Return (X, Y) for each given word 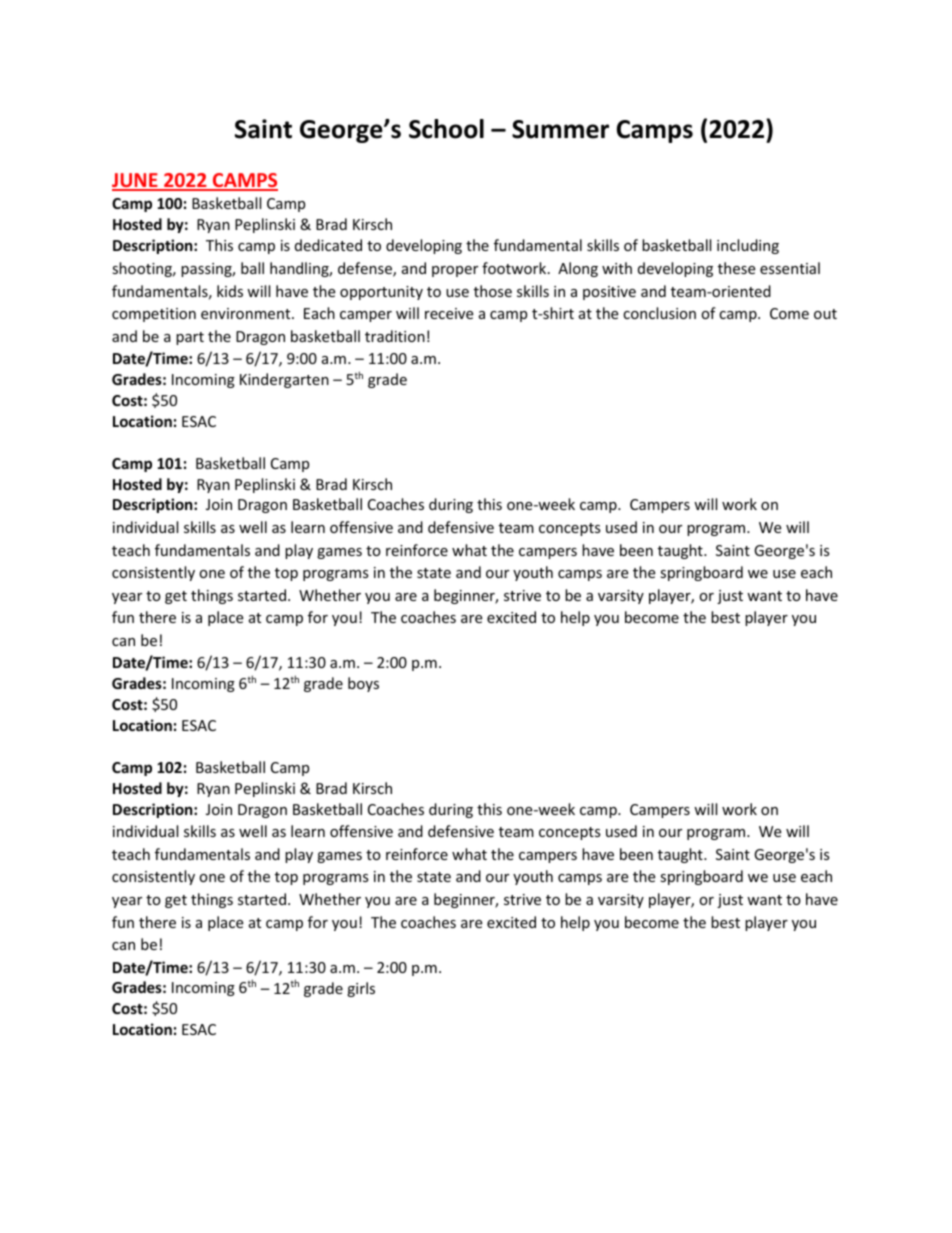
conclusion (659, 313)
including (748, 246)
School (446, 129)
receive (449, 313)
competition (154, 315)
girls (361, 989)
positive (609, 293)
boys (363, 684)
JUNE (136, 182)
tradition (395, 336)
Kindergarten (284, 380)
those (493, 291)
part (190, 338)
